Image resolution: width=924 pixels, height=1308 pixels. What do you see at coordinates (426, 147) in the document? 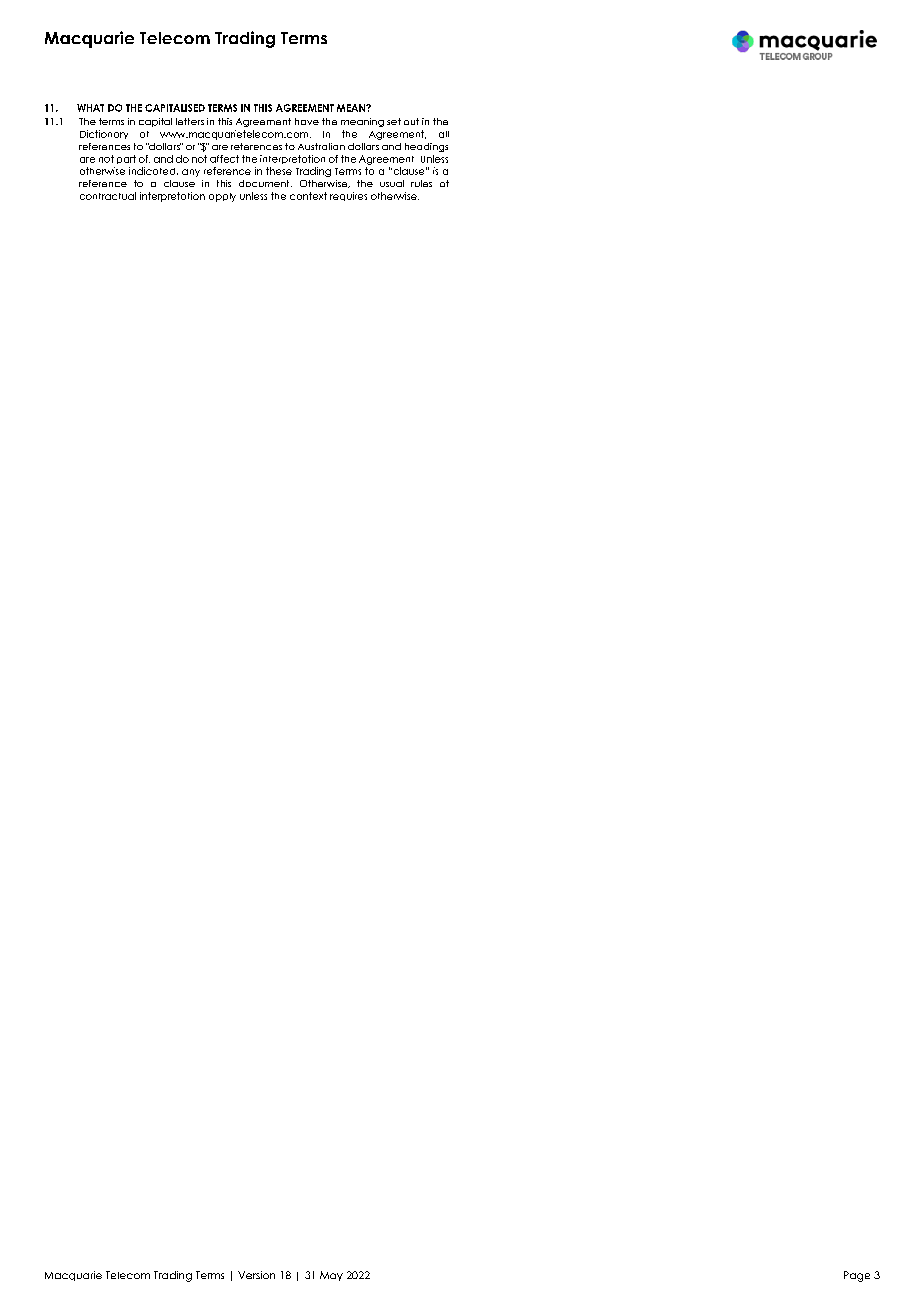
I see `headings` at bounding box center [426, 147].
